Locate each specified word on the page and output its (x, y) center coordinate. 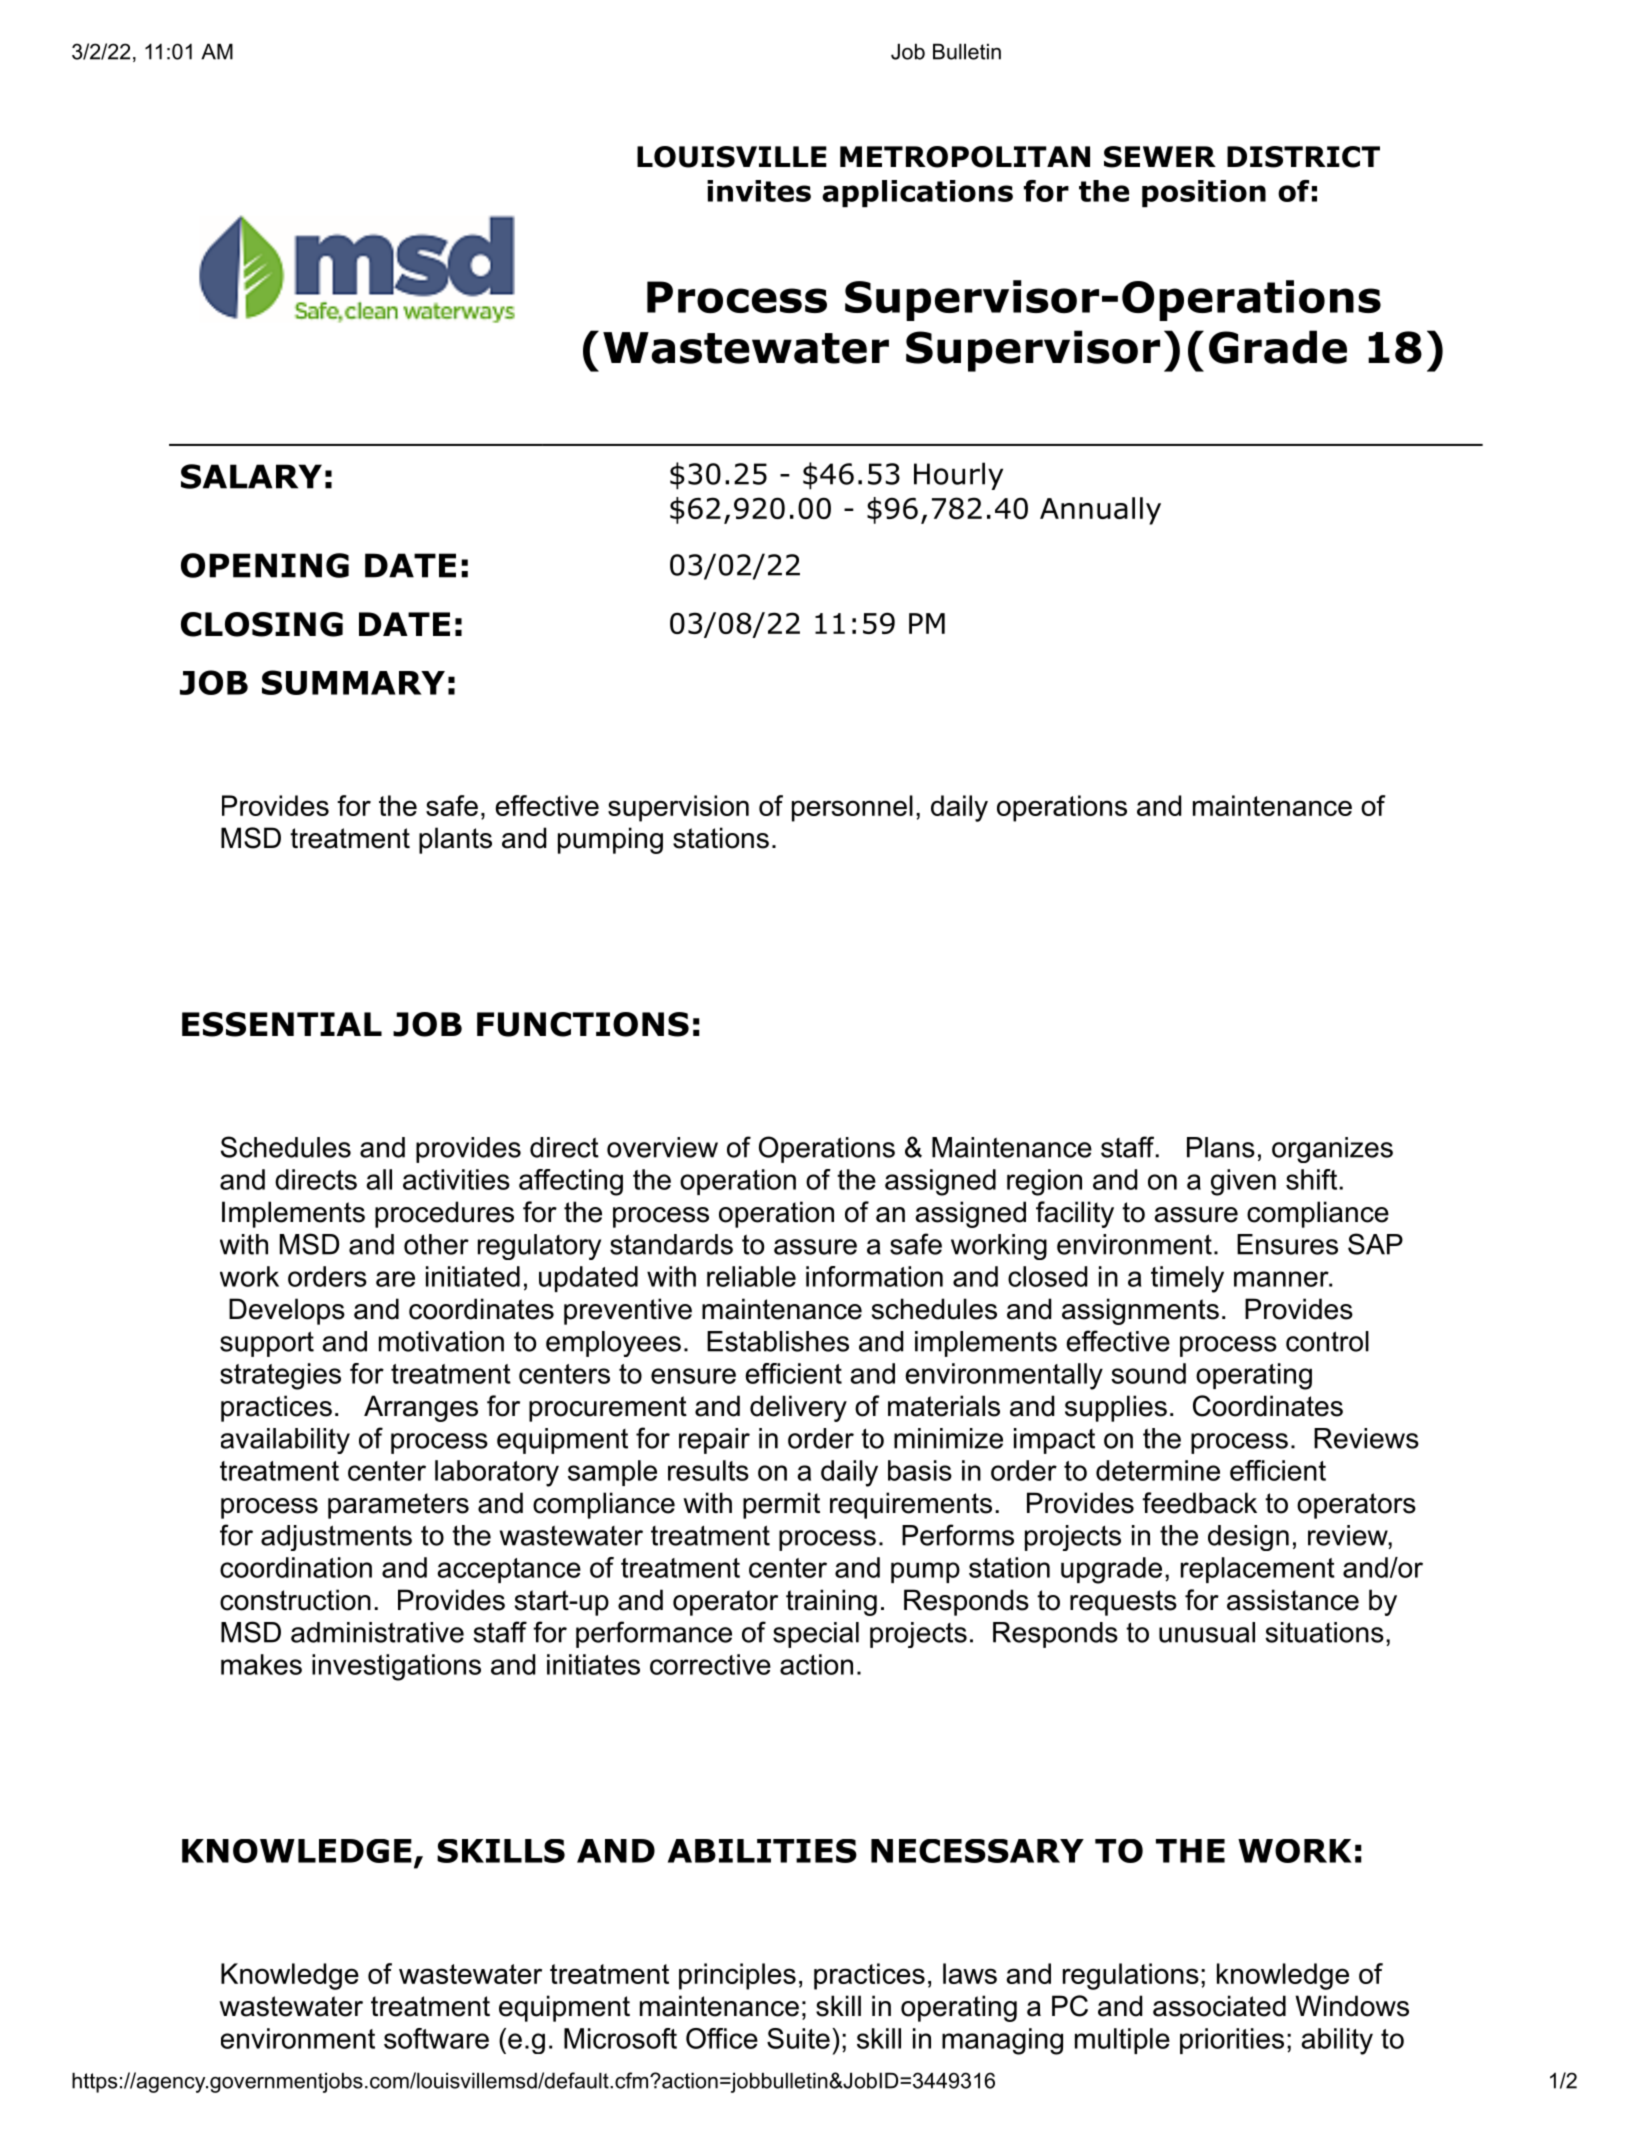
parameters (398, 1506)
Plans (1221, 1147)
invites (759, 191)
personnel (852, 808)
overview (662, 1147)
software (436, 2038)
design (1248, 1538)
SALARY (251, 476)
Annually (1100, 511)
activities (456, 1179)
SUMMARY (353, 682)
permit (781, 1505)
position (1204, 193)
